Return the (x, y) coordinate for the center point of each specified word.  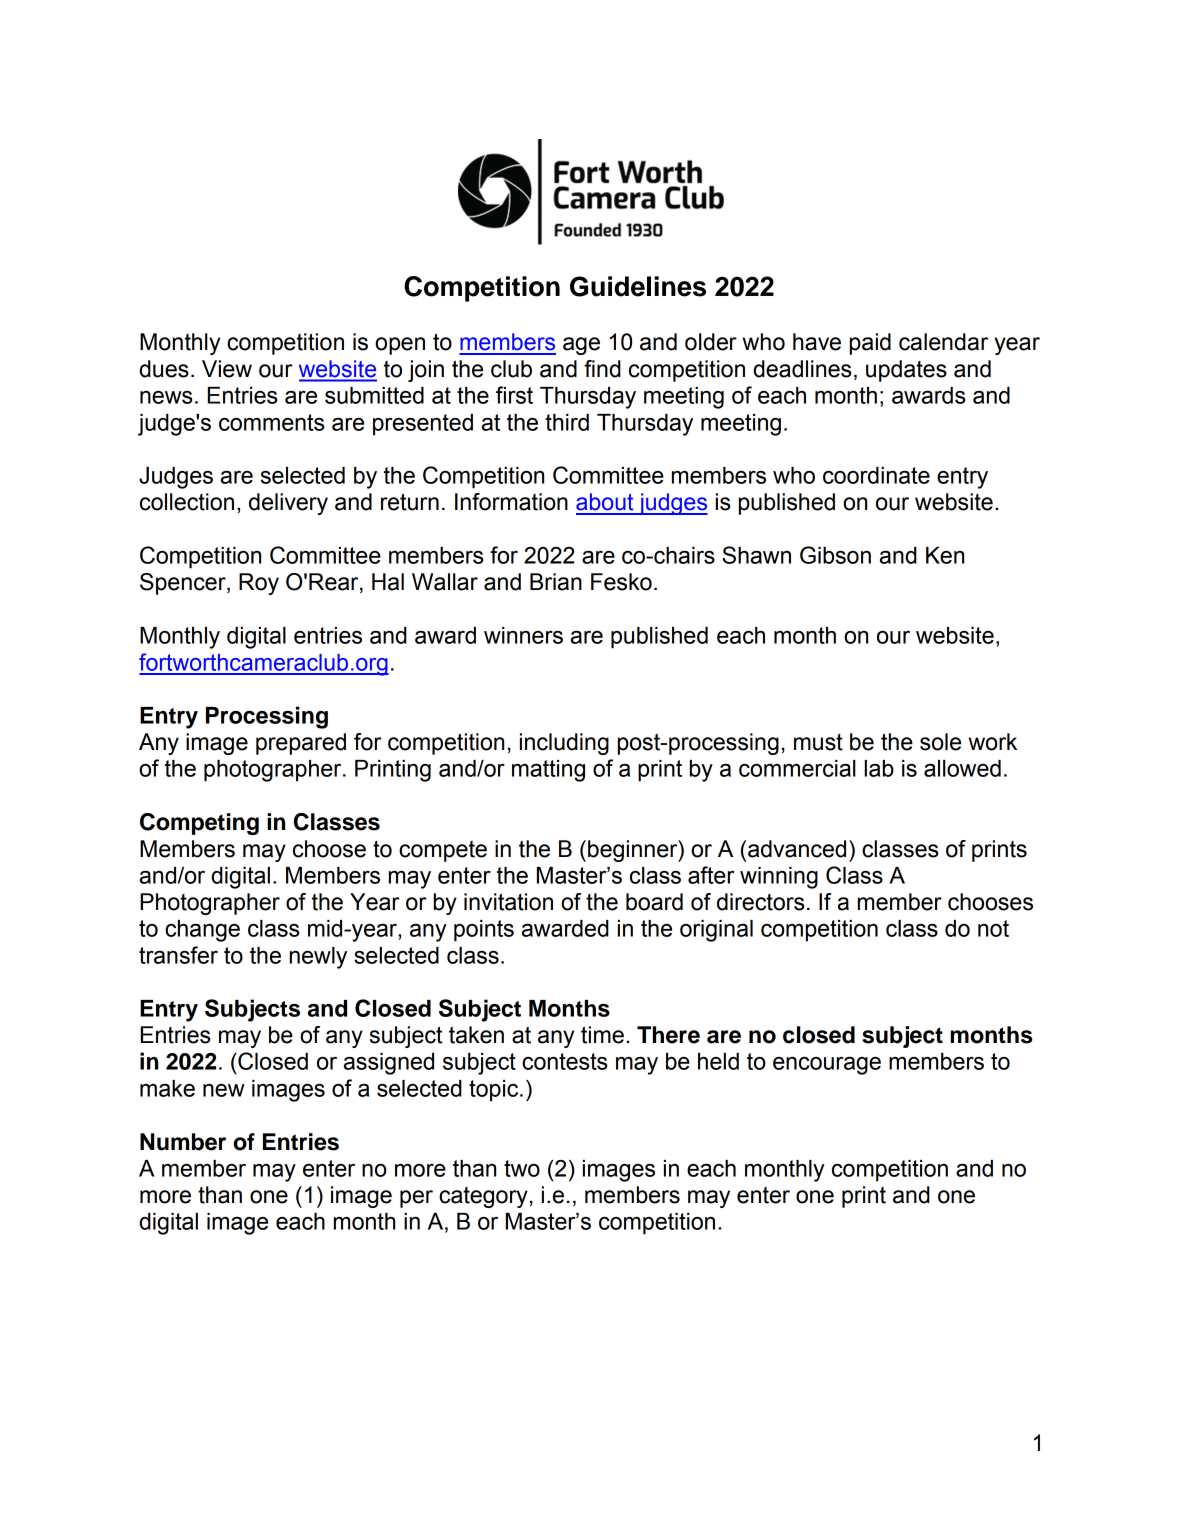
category (483, 1197)
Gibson (835, 555)
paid (870, 344)
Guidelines (638, 286)
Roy (259, 584)
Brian (556, 582)
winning (779, 878)
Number (183, 1142)
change (202, 931)
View (227, 369)
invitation (508, 902)
